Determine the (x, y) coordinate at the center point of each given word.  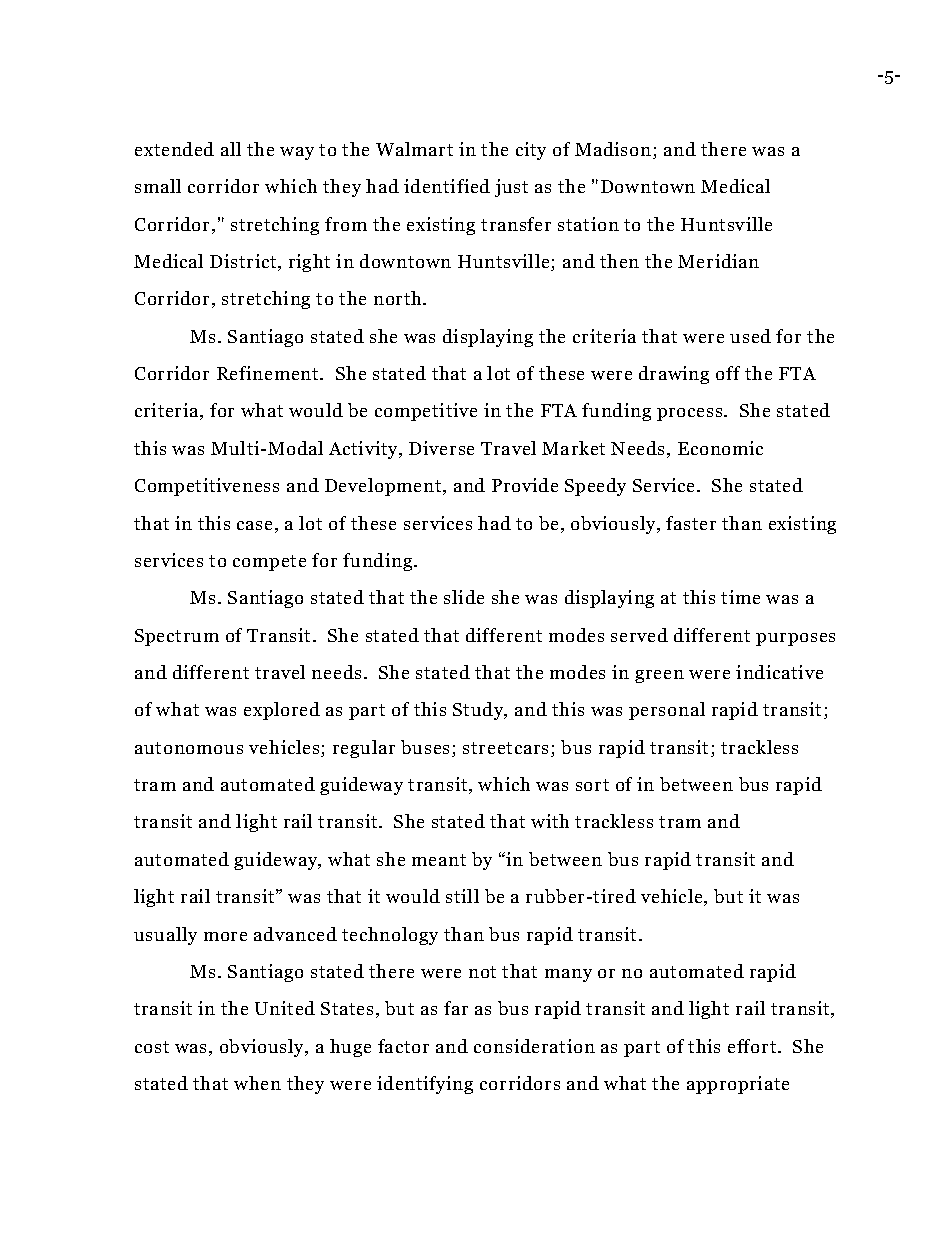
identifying (425, 1085)
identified (447, 186)
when (257, 1083)
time (740, 597)
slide (464, 597)
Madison (613, 149)
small (158, 186)
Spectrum (177, 637)
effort (753, 1046)
